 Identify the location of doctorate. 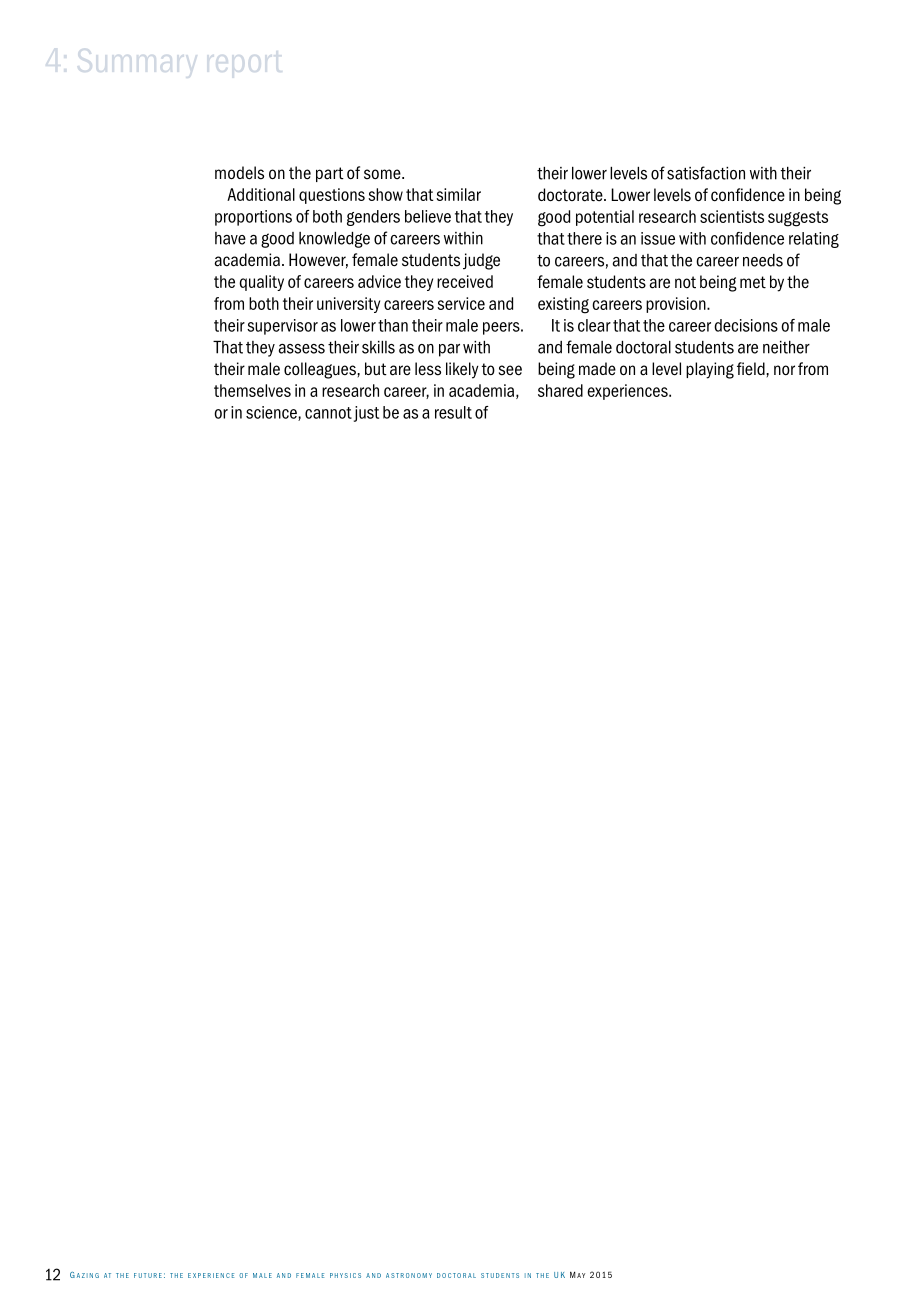
(571, 195).
